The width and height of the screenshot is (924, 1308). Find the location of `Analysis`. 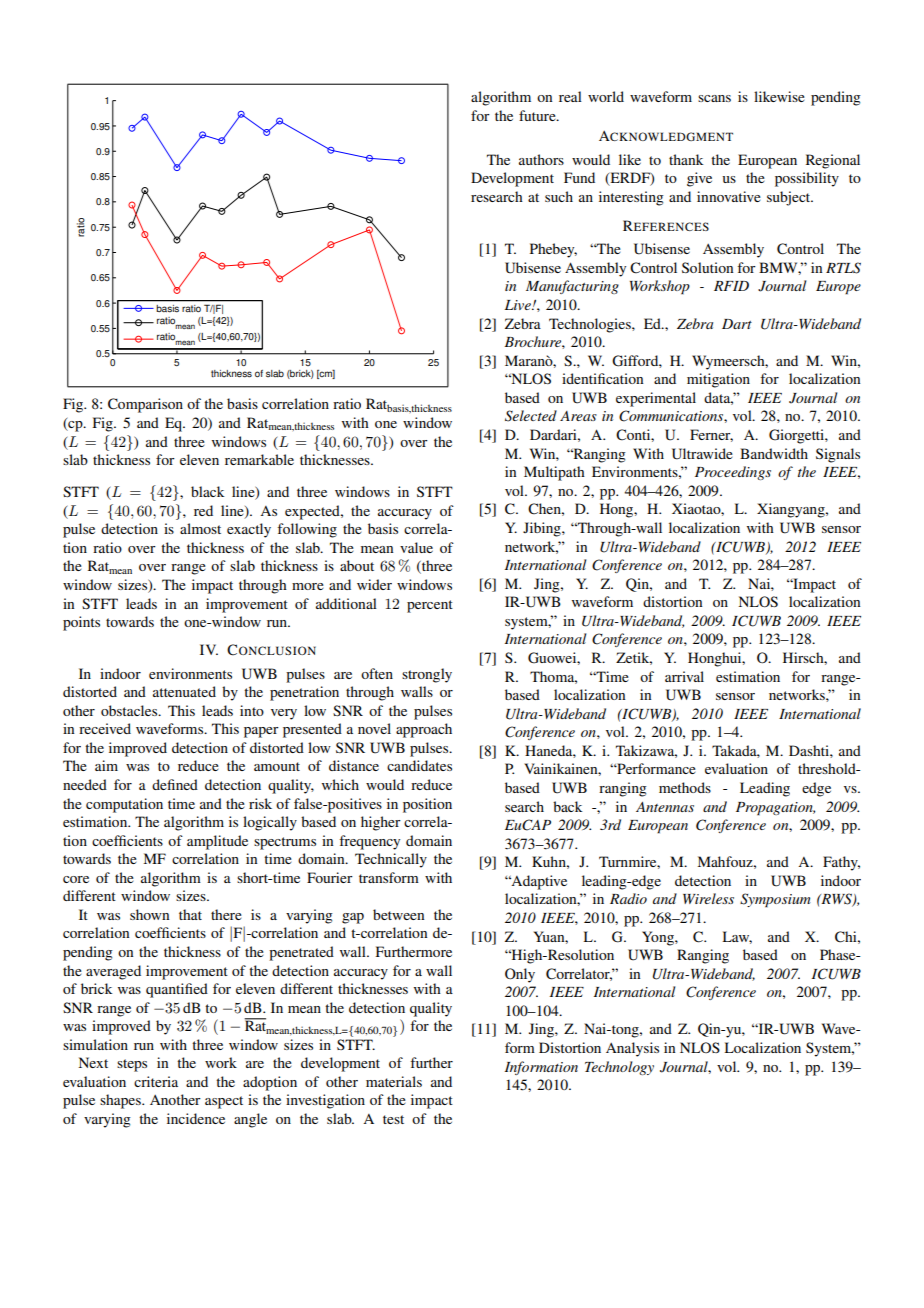

Analysis is located at coordinates (632, 1049).
